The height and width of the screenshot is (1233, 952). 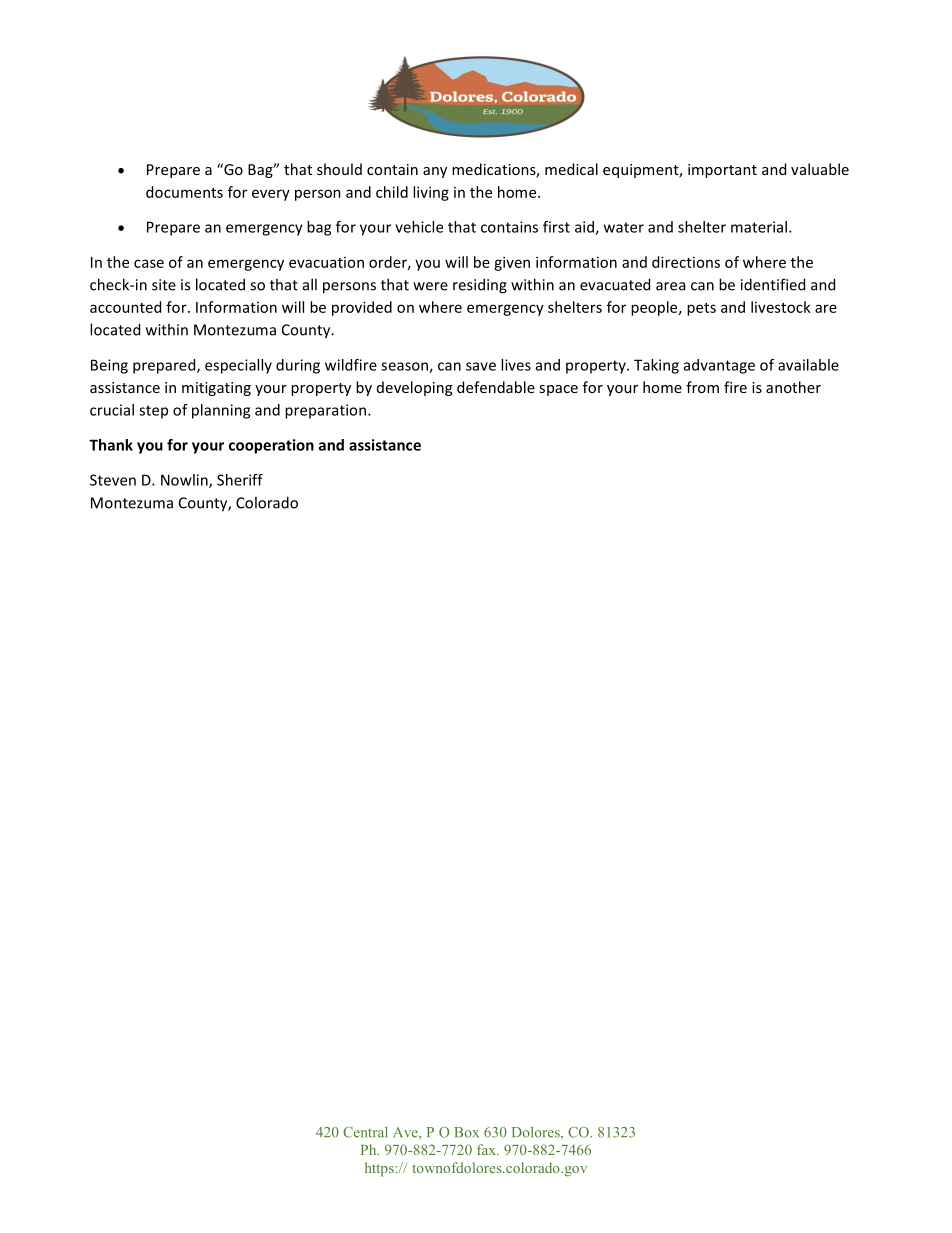 I want to click on fax, so click(x=487, y=1149).
